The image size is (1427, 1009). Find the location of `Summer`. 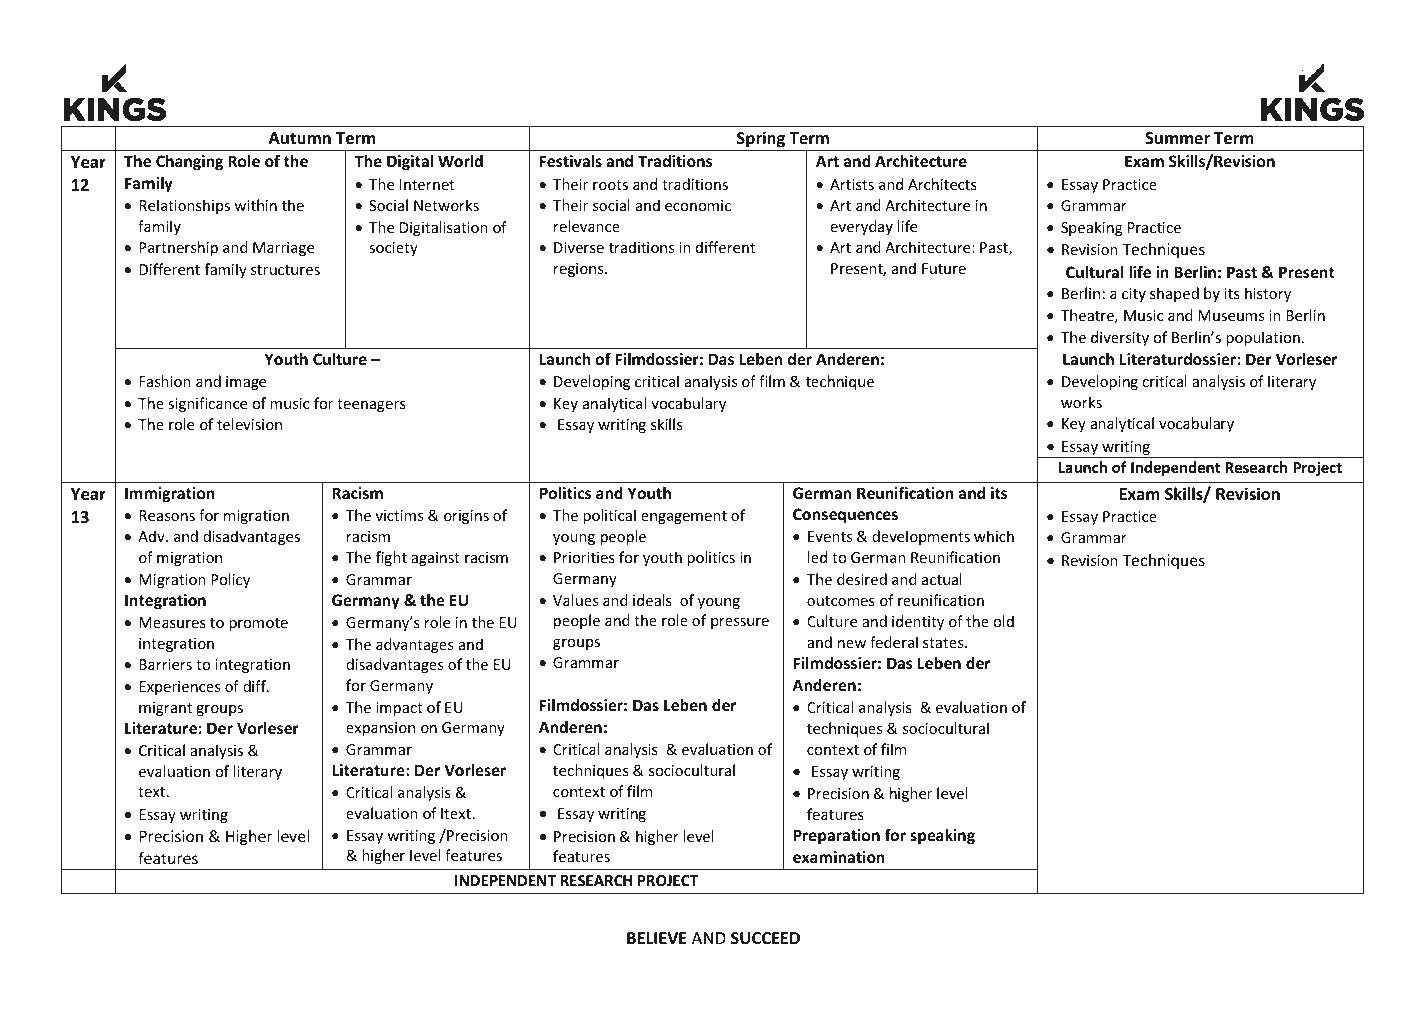

Summer is located at coordinates (1177, 138).
